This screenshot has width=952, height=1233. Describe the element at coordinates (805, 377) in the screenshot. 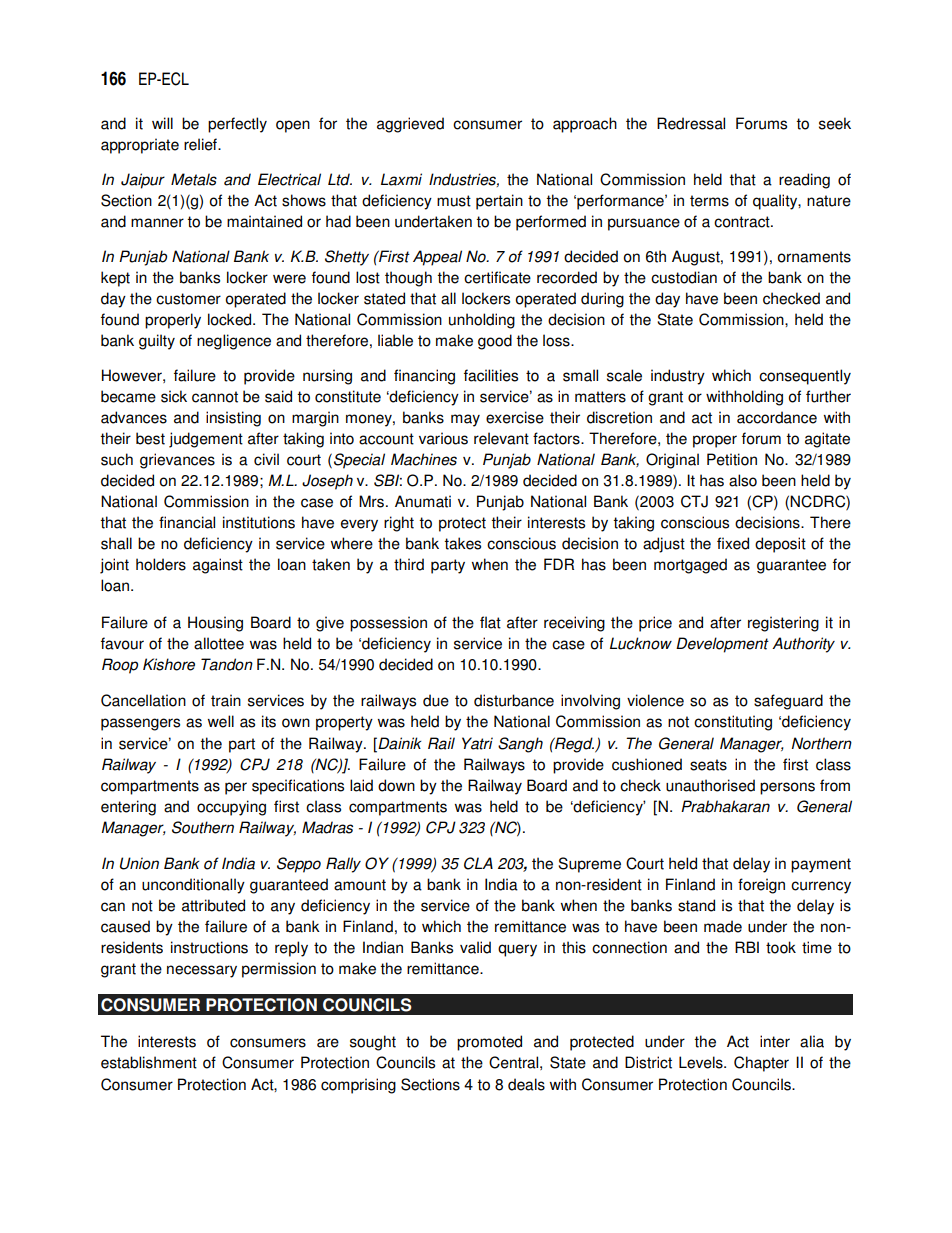

I see `consequently` at that location.
